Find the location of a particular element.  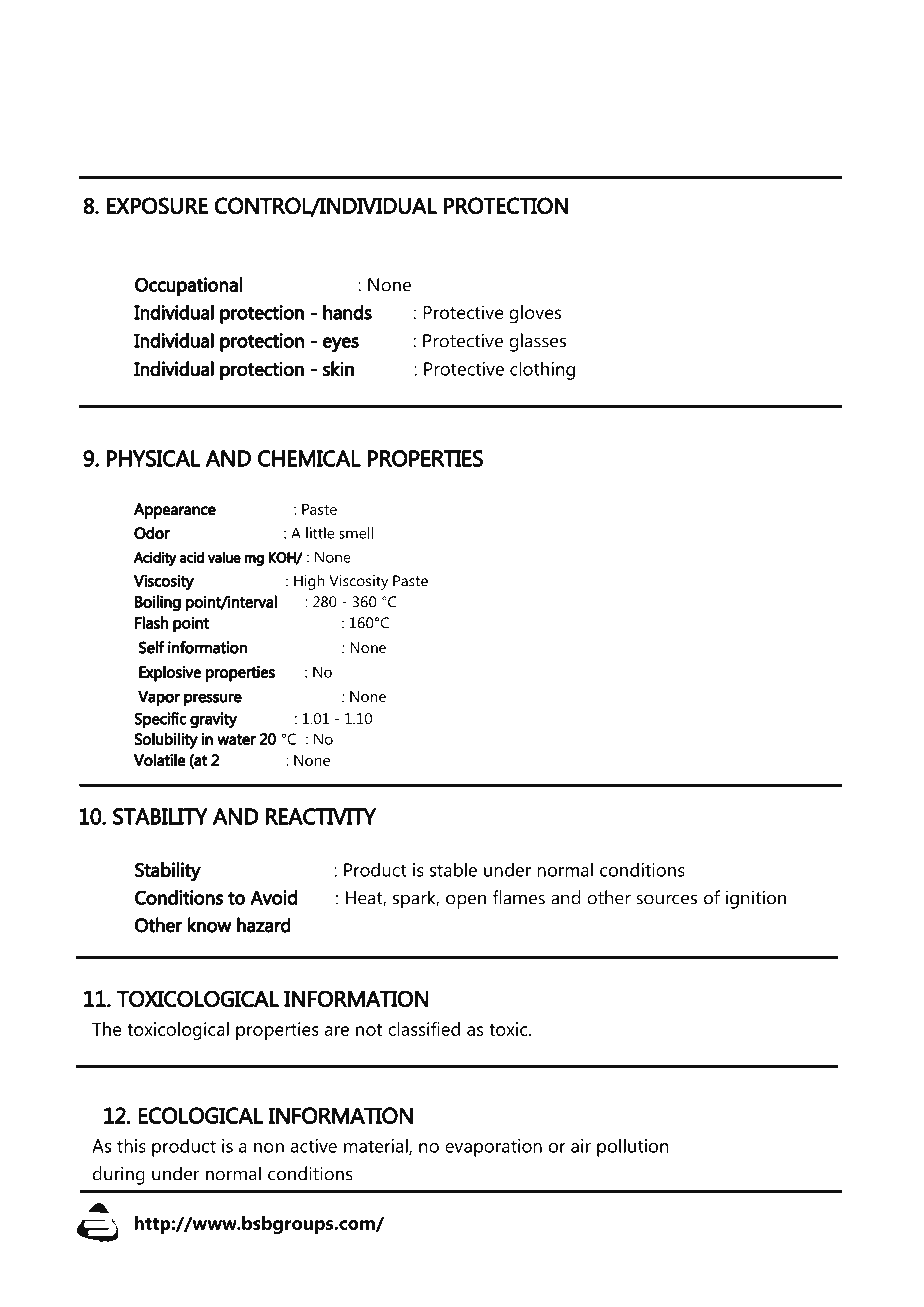

EXPOSURE is located at coordinates (157, 206).
